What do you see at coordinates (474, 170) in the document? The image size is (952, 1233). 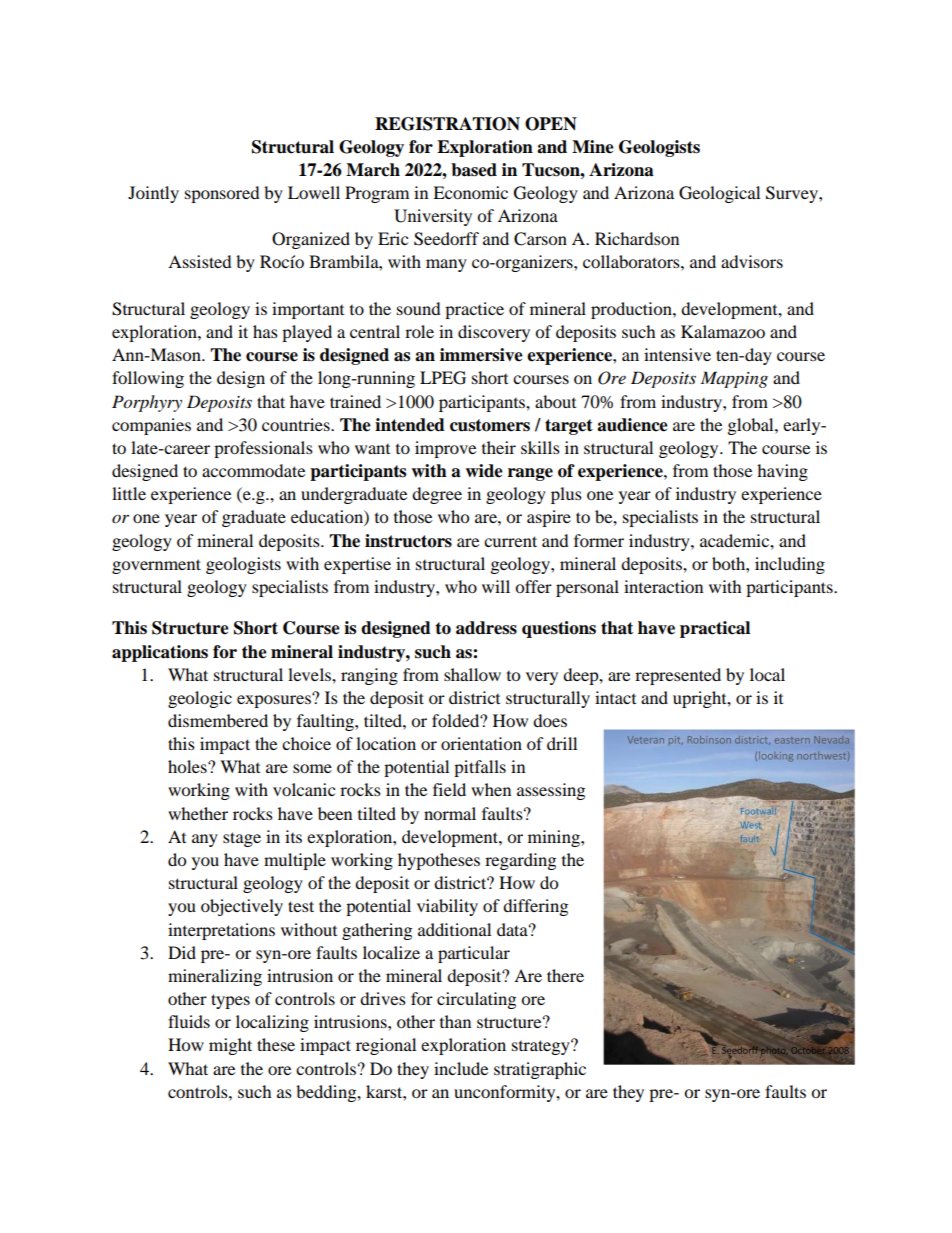 I see `based` at bounding box center [474, 170].
